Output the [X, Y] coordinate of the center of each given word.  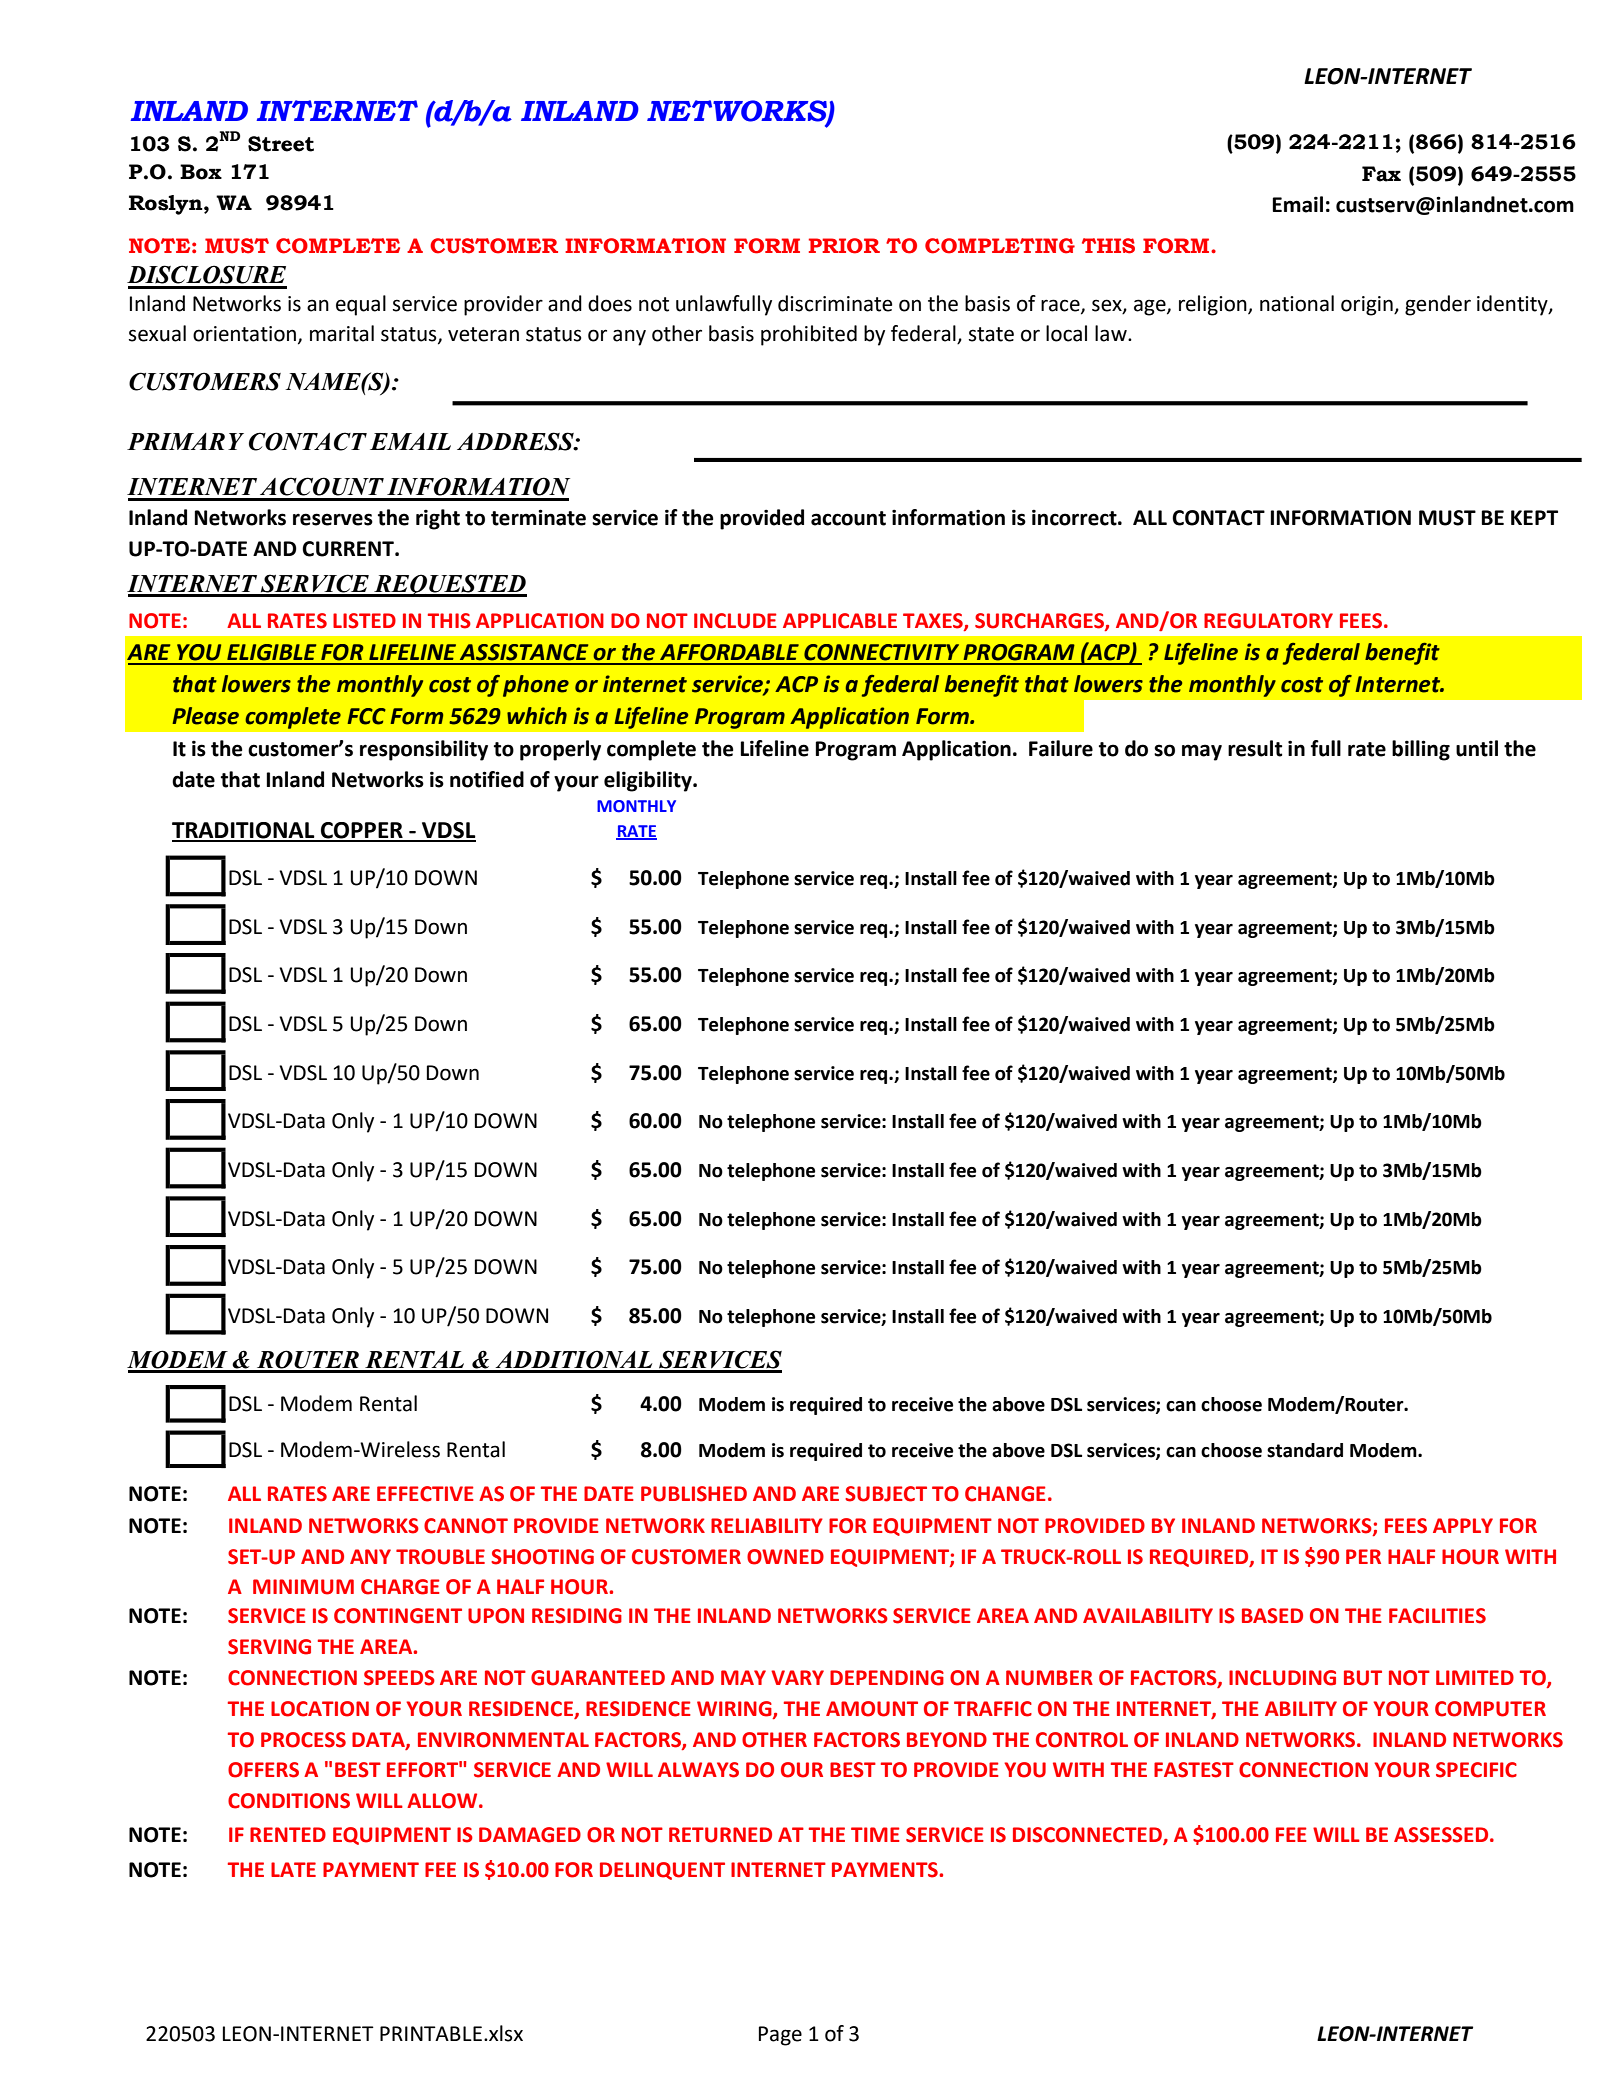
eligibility [649, 781]
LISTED [364, 621]
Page [780, 2036]
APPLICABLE [840, 621]
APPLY [1463, 1525]
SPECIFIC [1476, 1770]
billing [1421, 750]
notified [487, 779]
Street [281, 144]
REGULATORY [1268, 621]
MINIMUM [303, 1587]
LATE [293, 1869]
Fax [1381, 174]
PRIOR [844, 246]
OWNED [785, 1557]
